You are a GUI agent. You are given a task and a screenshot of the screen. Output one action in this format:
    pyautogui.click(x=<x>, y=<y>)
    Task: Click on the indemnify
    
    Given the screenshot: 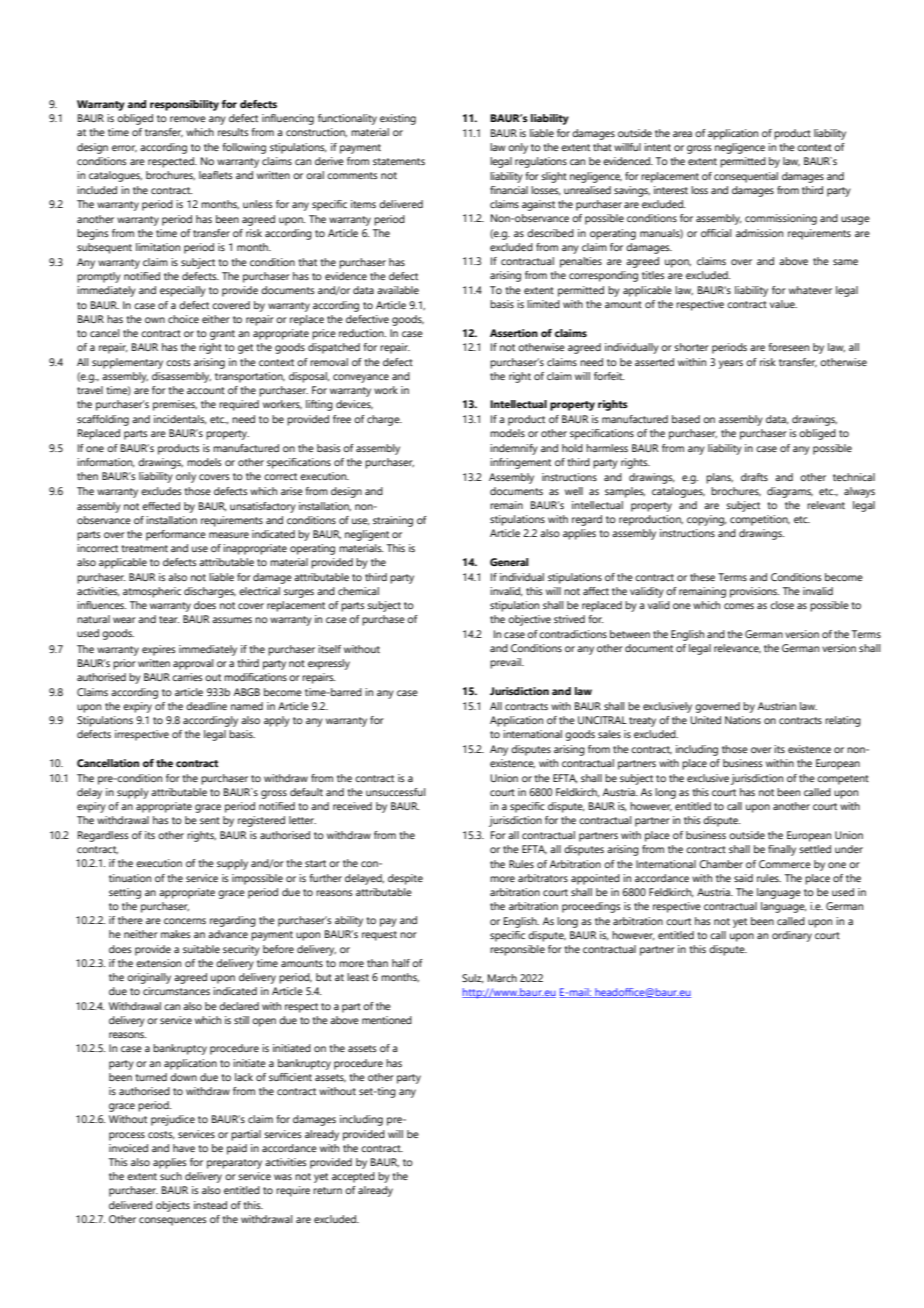 What is the action you would take?
    pyautogui.click(x=514, y=449)
